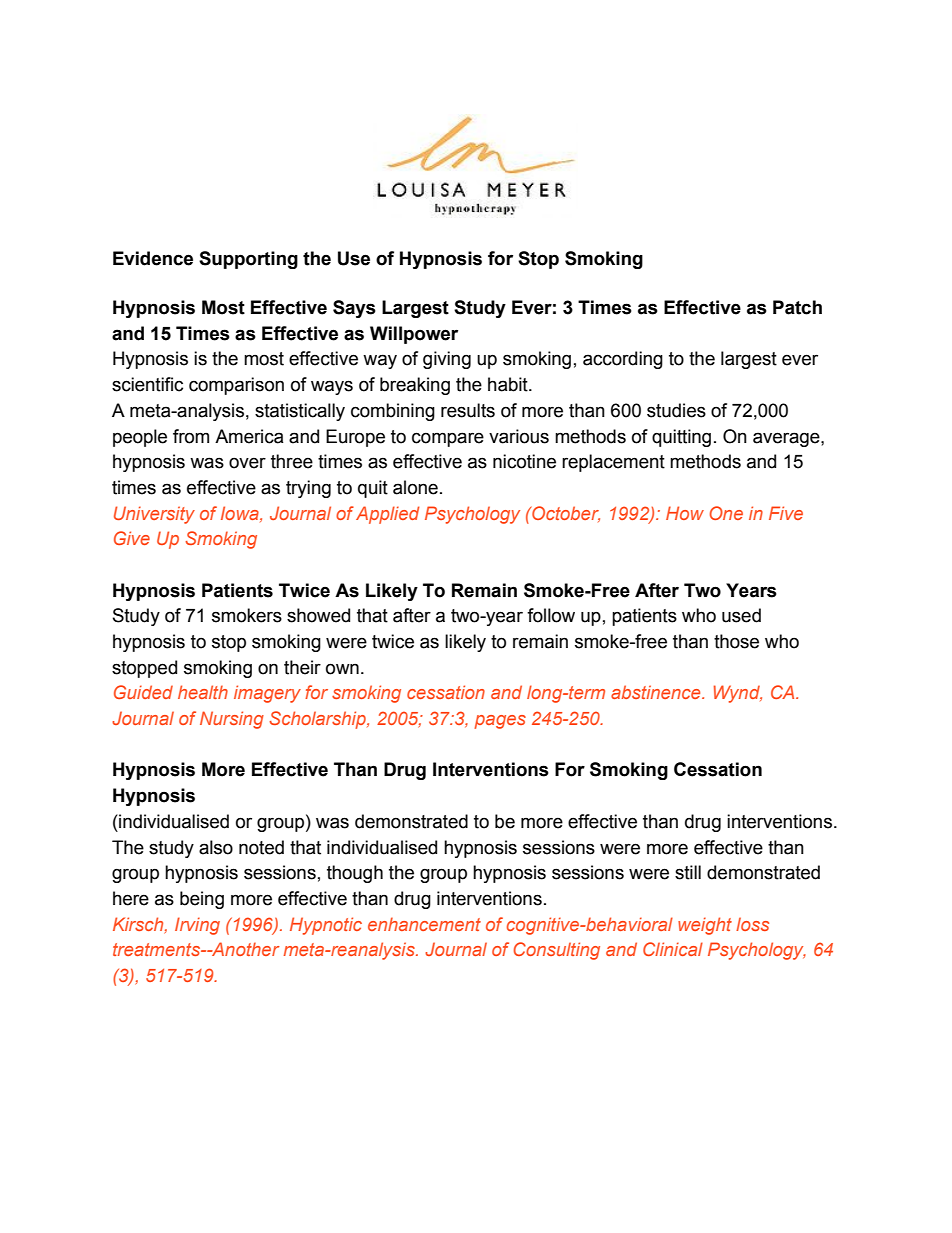 The height and width of the screenshot is (1233, 952). Describe the element at coordinates (786, 513) in the screenshot. I see `Five` at that location.
